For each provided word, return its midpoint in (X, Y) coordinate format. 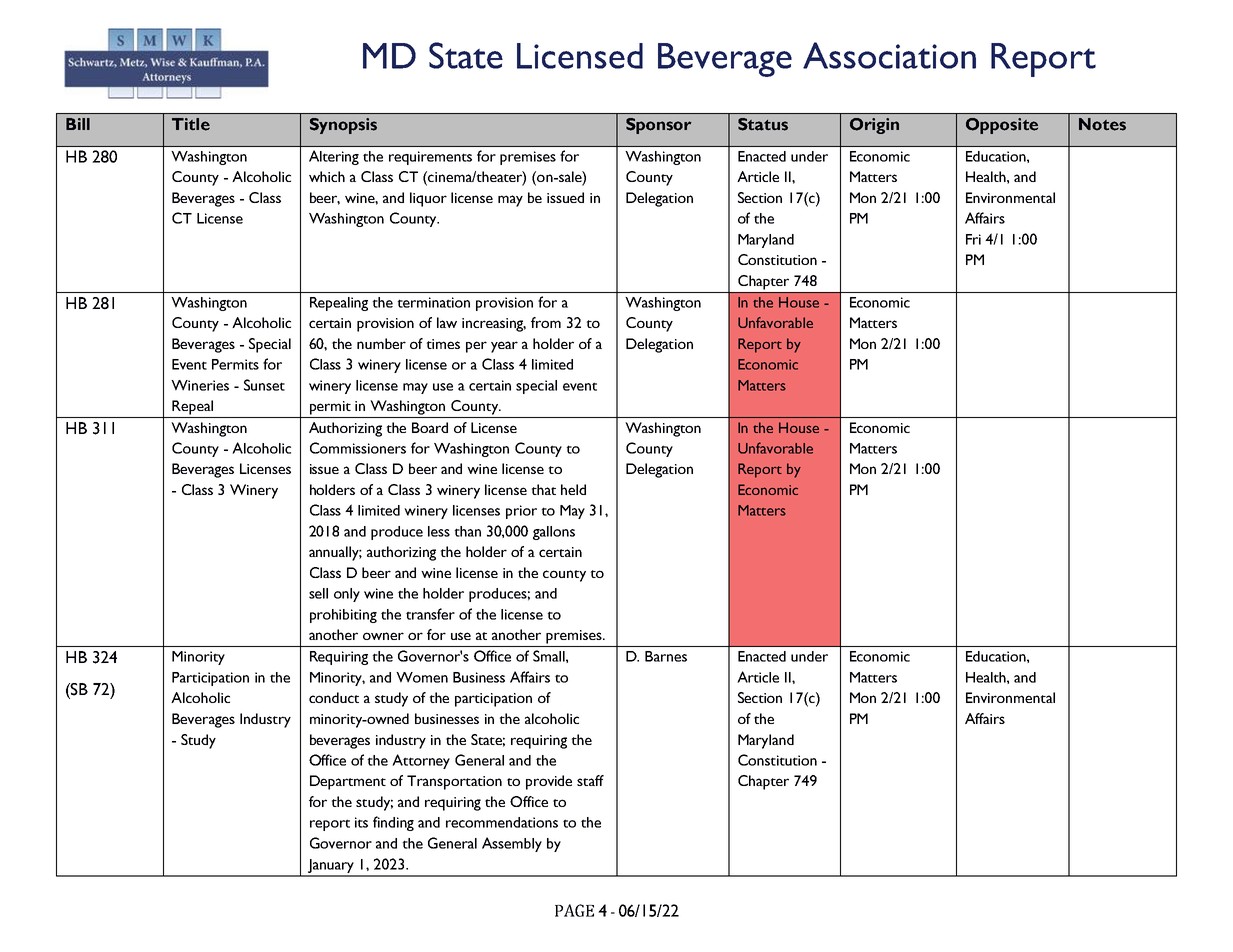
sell (318, 593)
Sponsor (658, 126)
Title (191, 124)
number (381, 343)
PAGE (574, 910)
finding (393, 823)
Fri (973, 239)
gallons (554, 533)
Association (889, 55)
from (546, 322)
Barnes (666, 656)
